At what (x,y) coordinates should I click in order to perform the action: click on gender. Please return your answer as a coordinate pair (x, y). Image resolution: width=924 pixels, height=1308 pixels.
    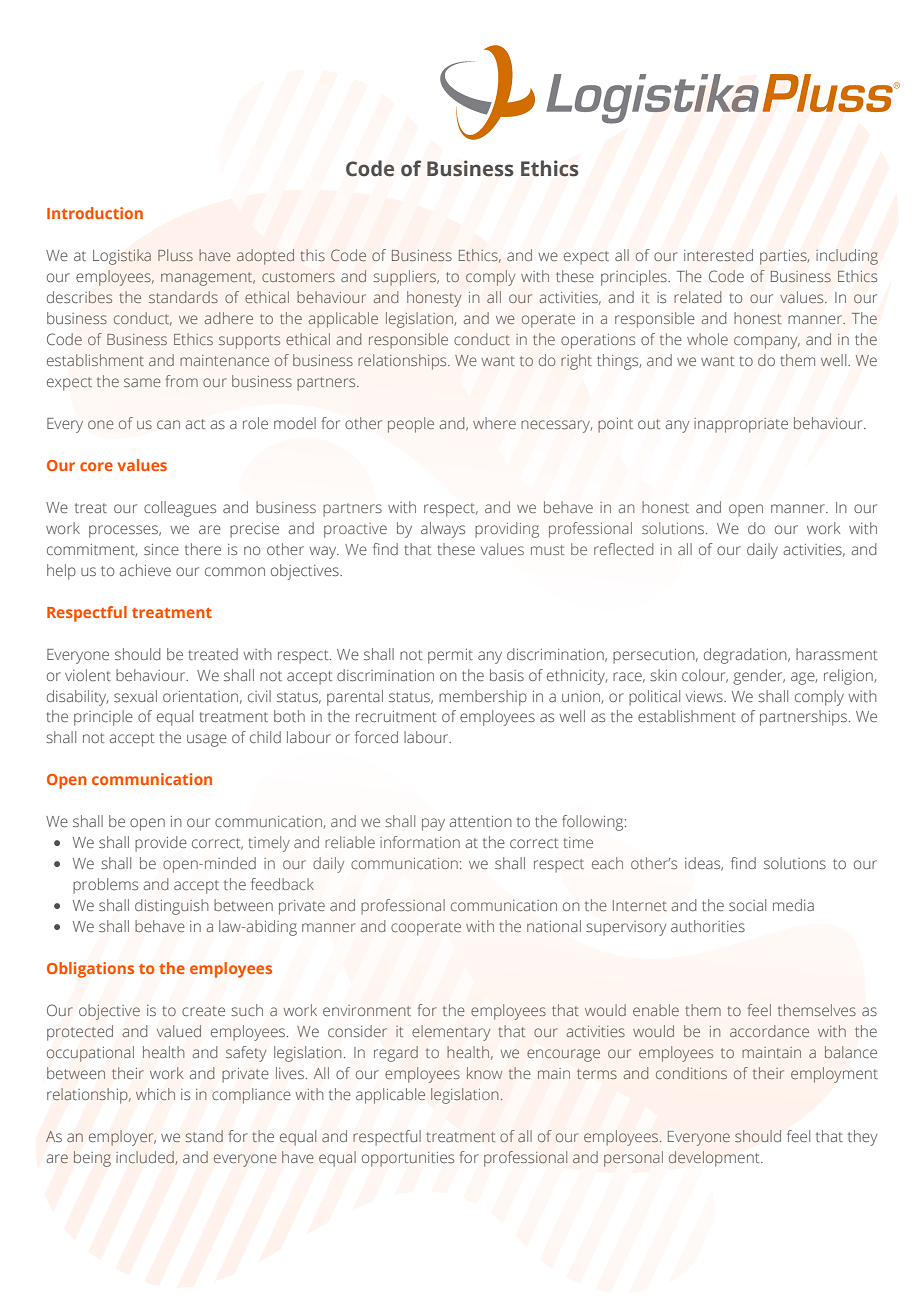
    Looking at the image, I should click on (759, 677).
